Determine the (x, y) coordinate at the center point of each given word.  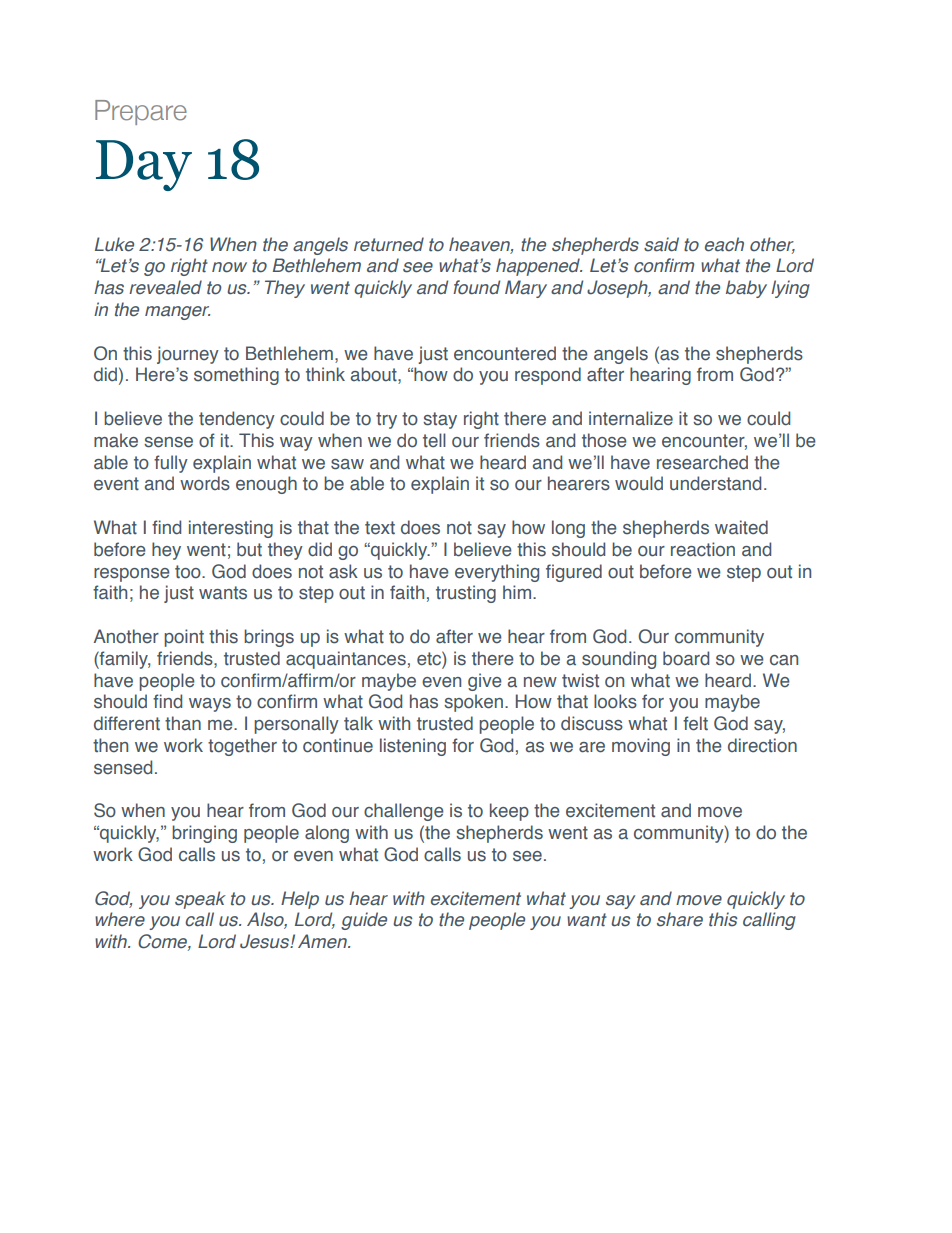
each (724, 244)
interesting (231, 529)
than (183, 723)
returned (389, 244)
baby (746, 289)
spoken (473, 703)
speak (200, 900)
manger (177, 313)
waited (741, 527)
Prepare (141, 112)
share (680, 919)
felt (695, 723)
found (476, 287)
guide (364, 921)
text (380, 528)
